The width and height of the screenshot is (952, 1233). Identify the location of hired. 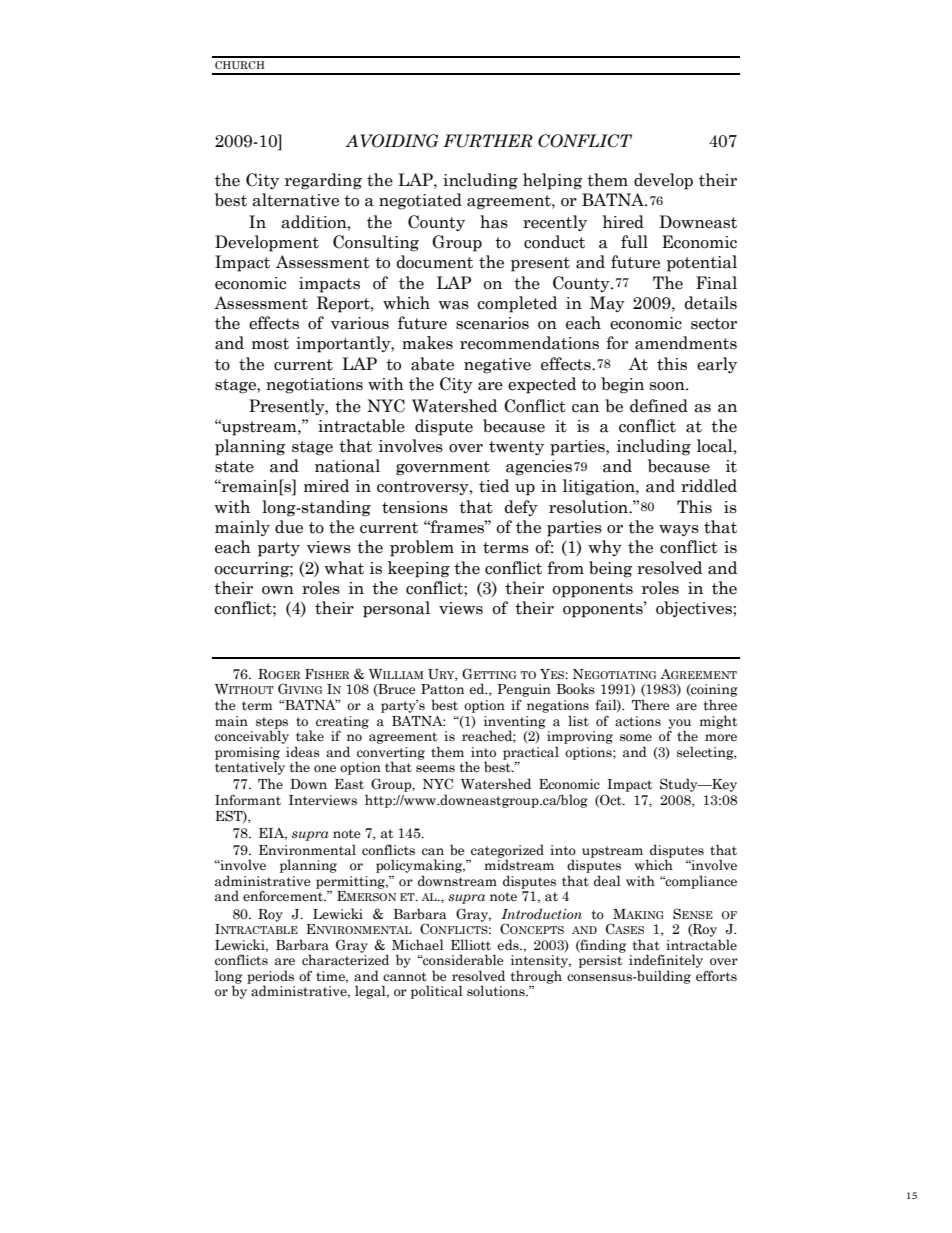
(623, 222).
